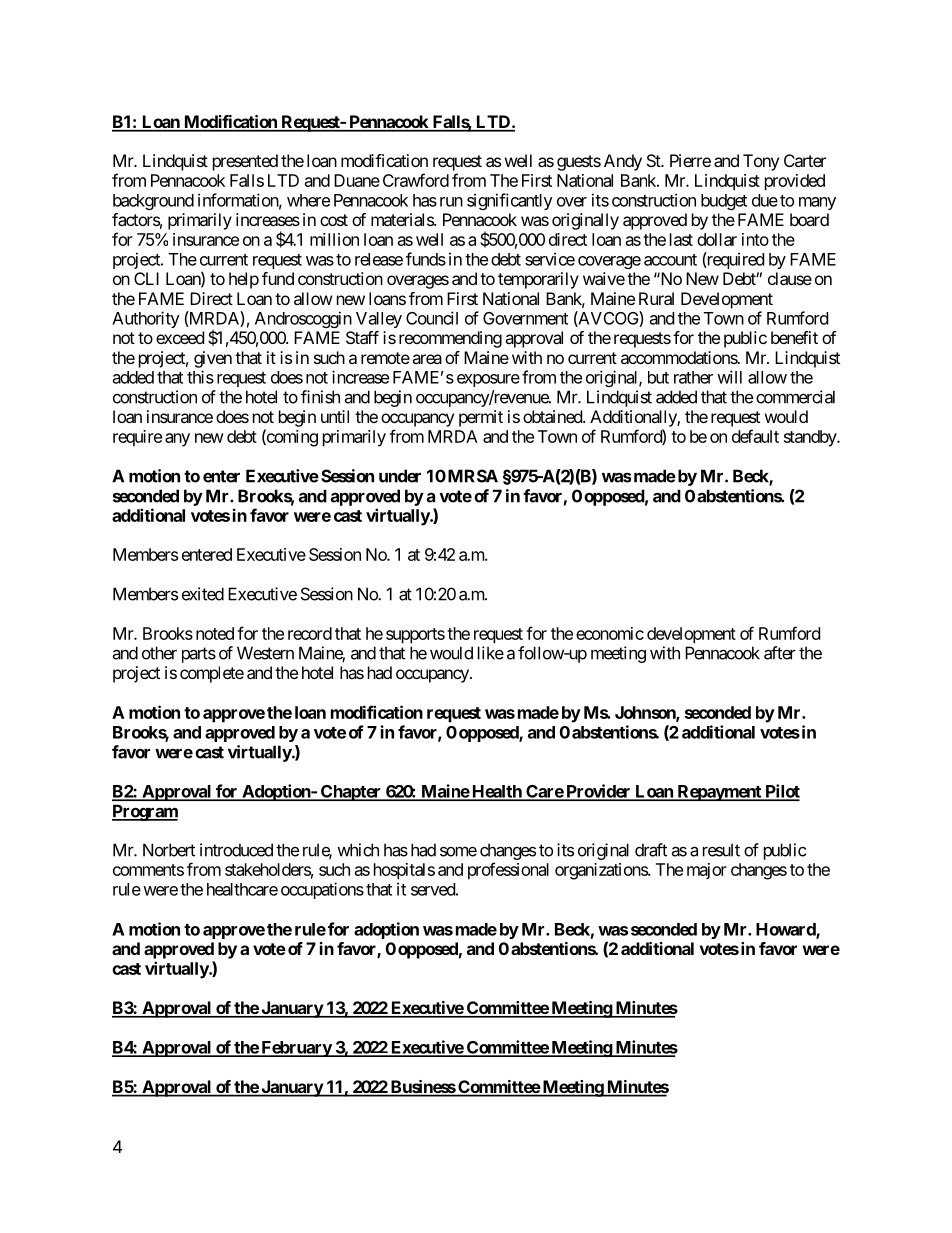 The width and height of the image is (952, 1233). What do you see at coordinates (508, 871) in the image?
I see `professional` at bounding box center [508, 871].
